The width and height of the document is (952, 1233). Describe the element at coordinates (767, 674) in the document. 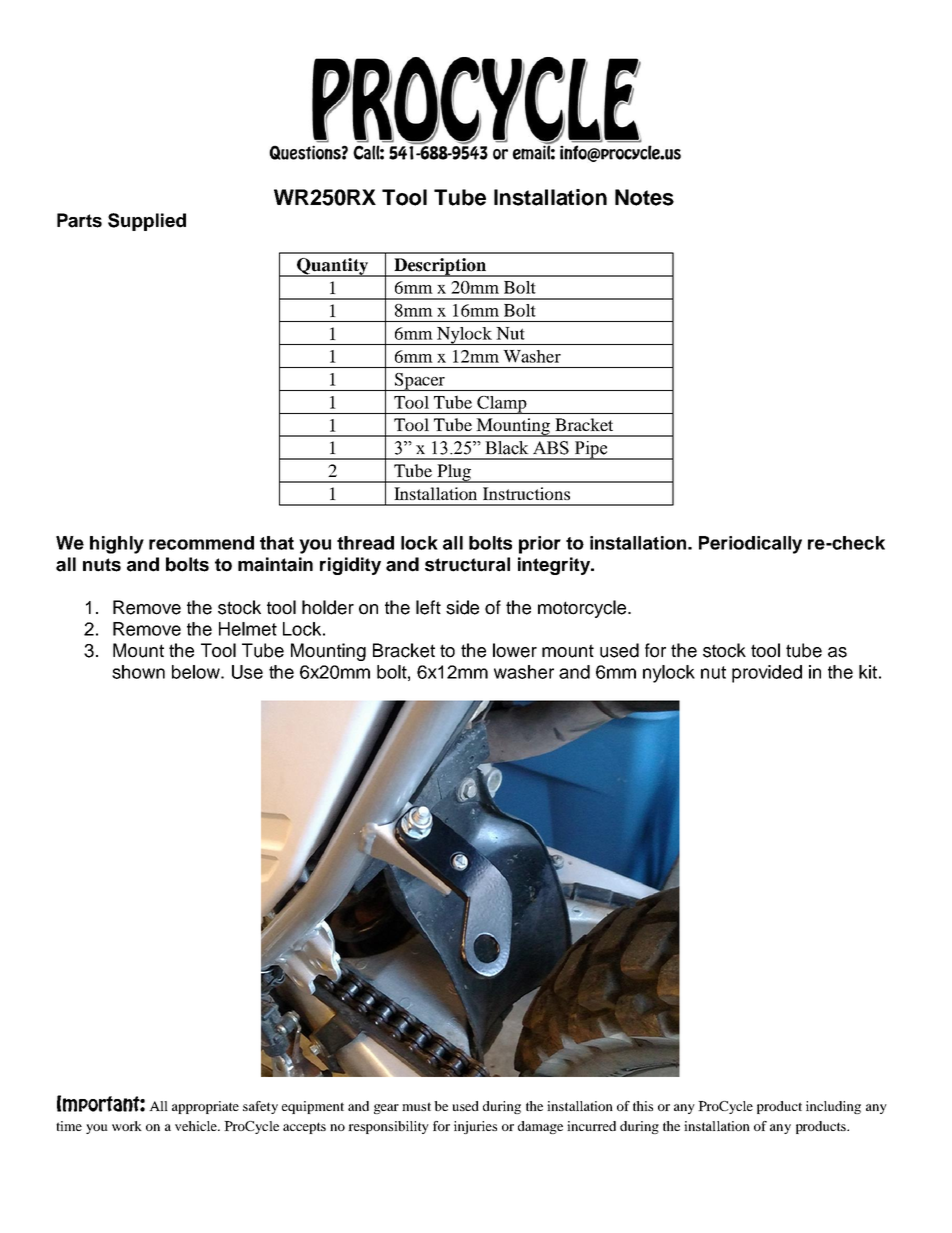

I see `provided` at that location.
